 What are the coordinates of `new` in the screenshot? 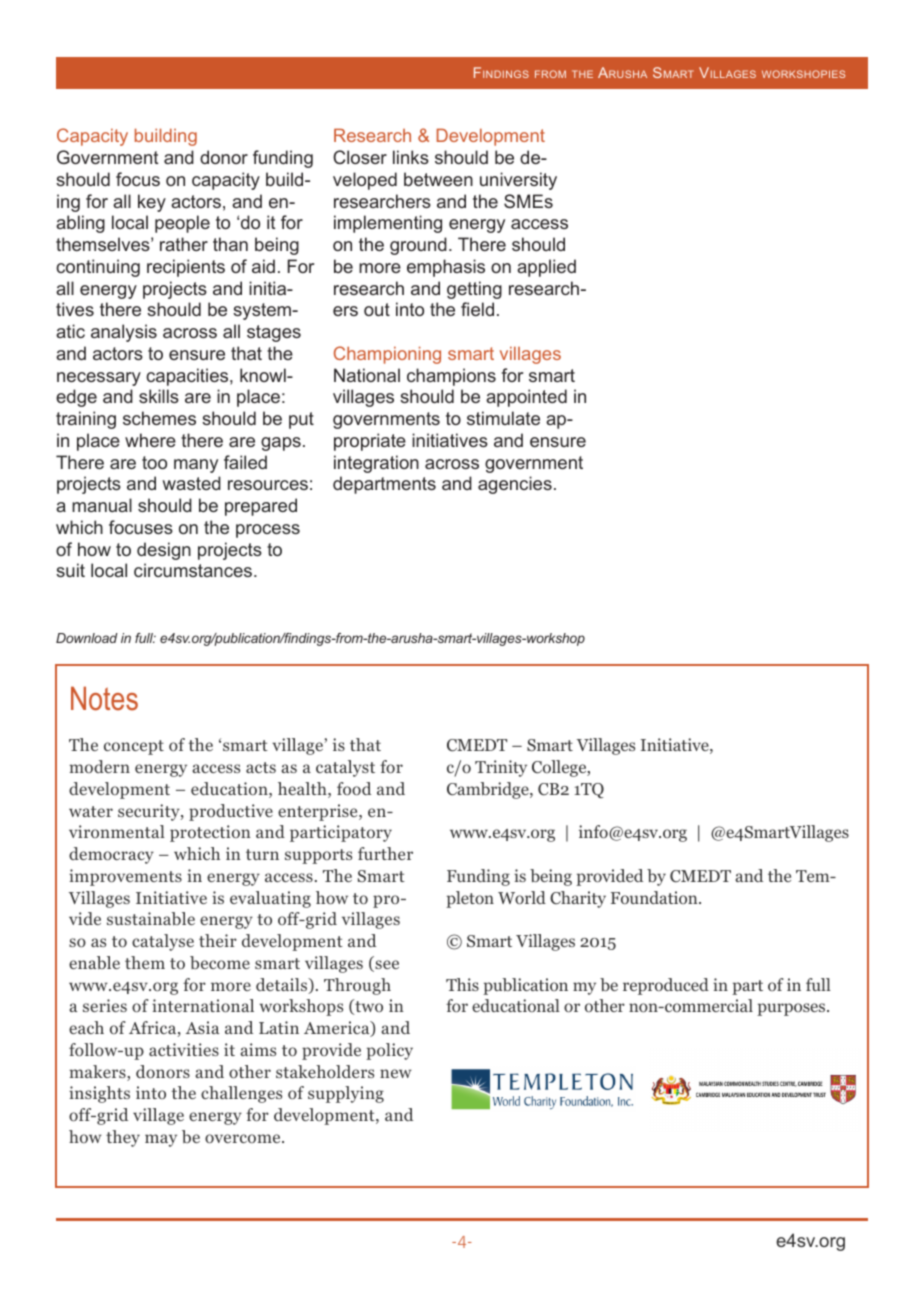 It's located at (396, 1073).
